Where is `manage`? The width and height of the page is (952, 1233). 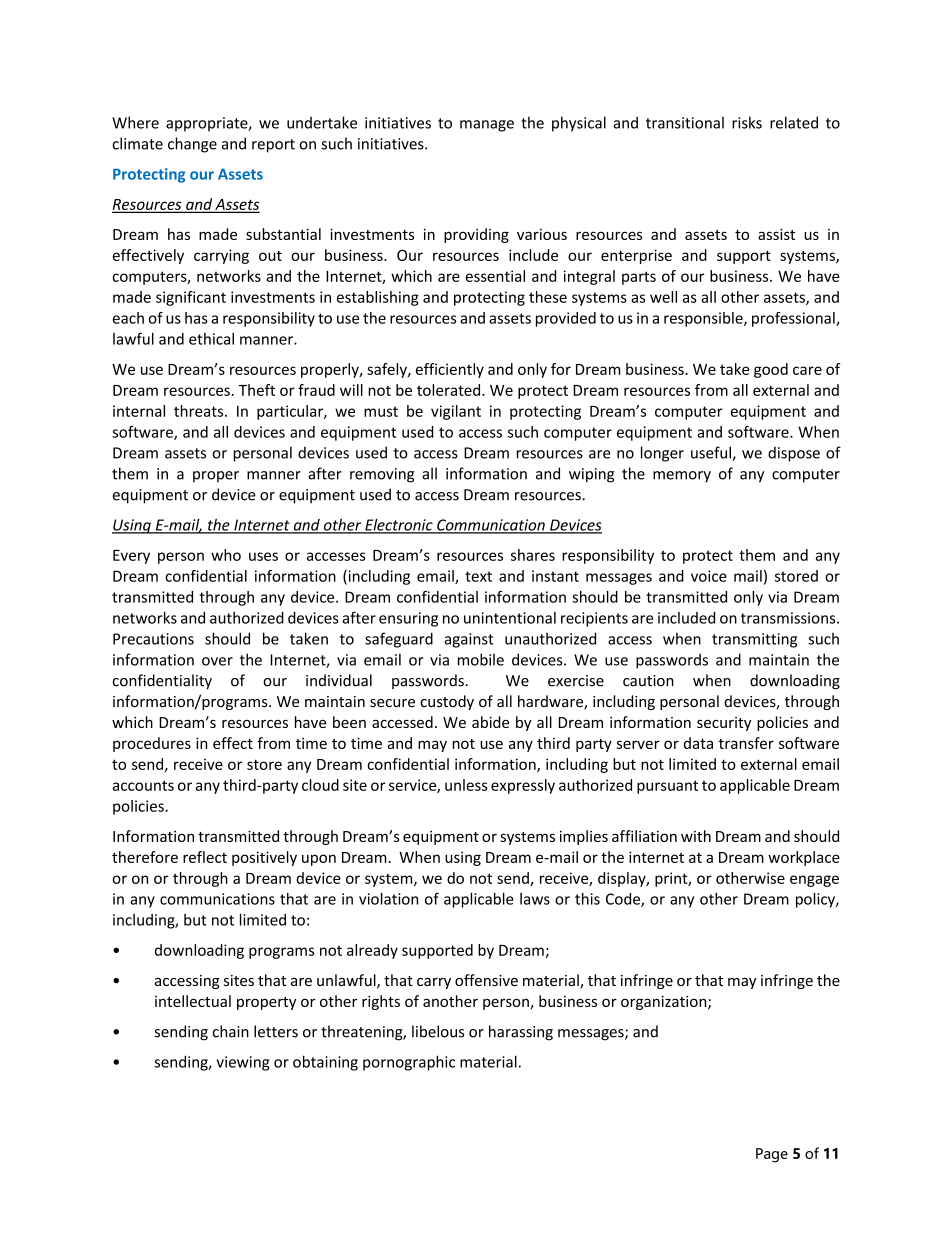 manage is located at coordinates (487, 126).
